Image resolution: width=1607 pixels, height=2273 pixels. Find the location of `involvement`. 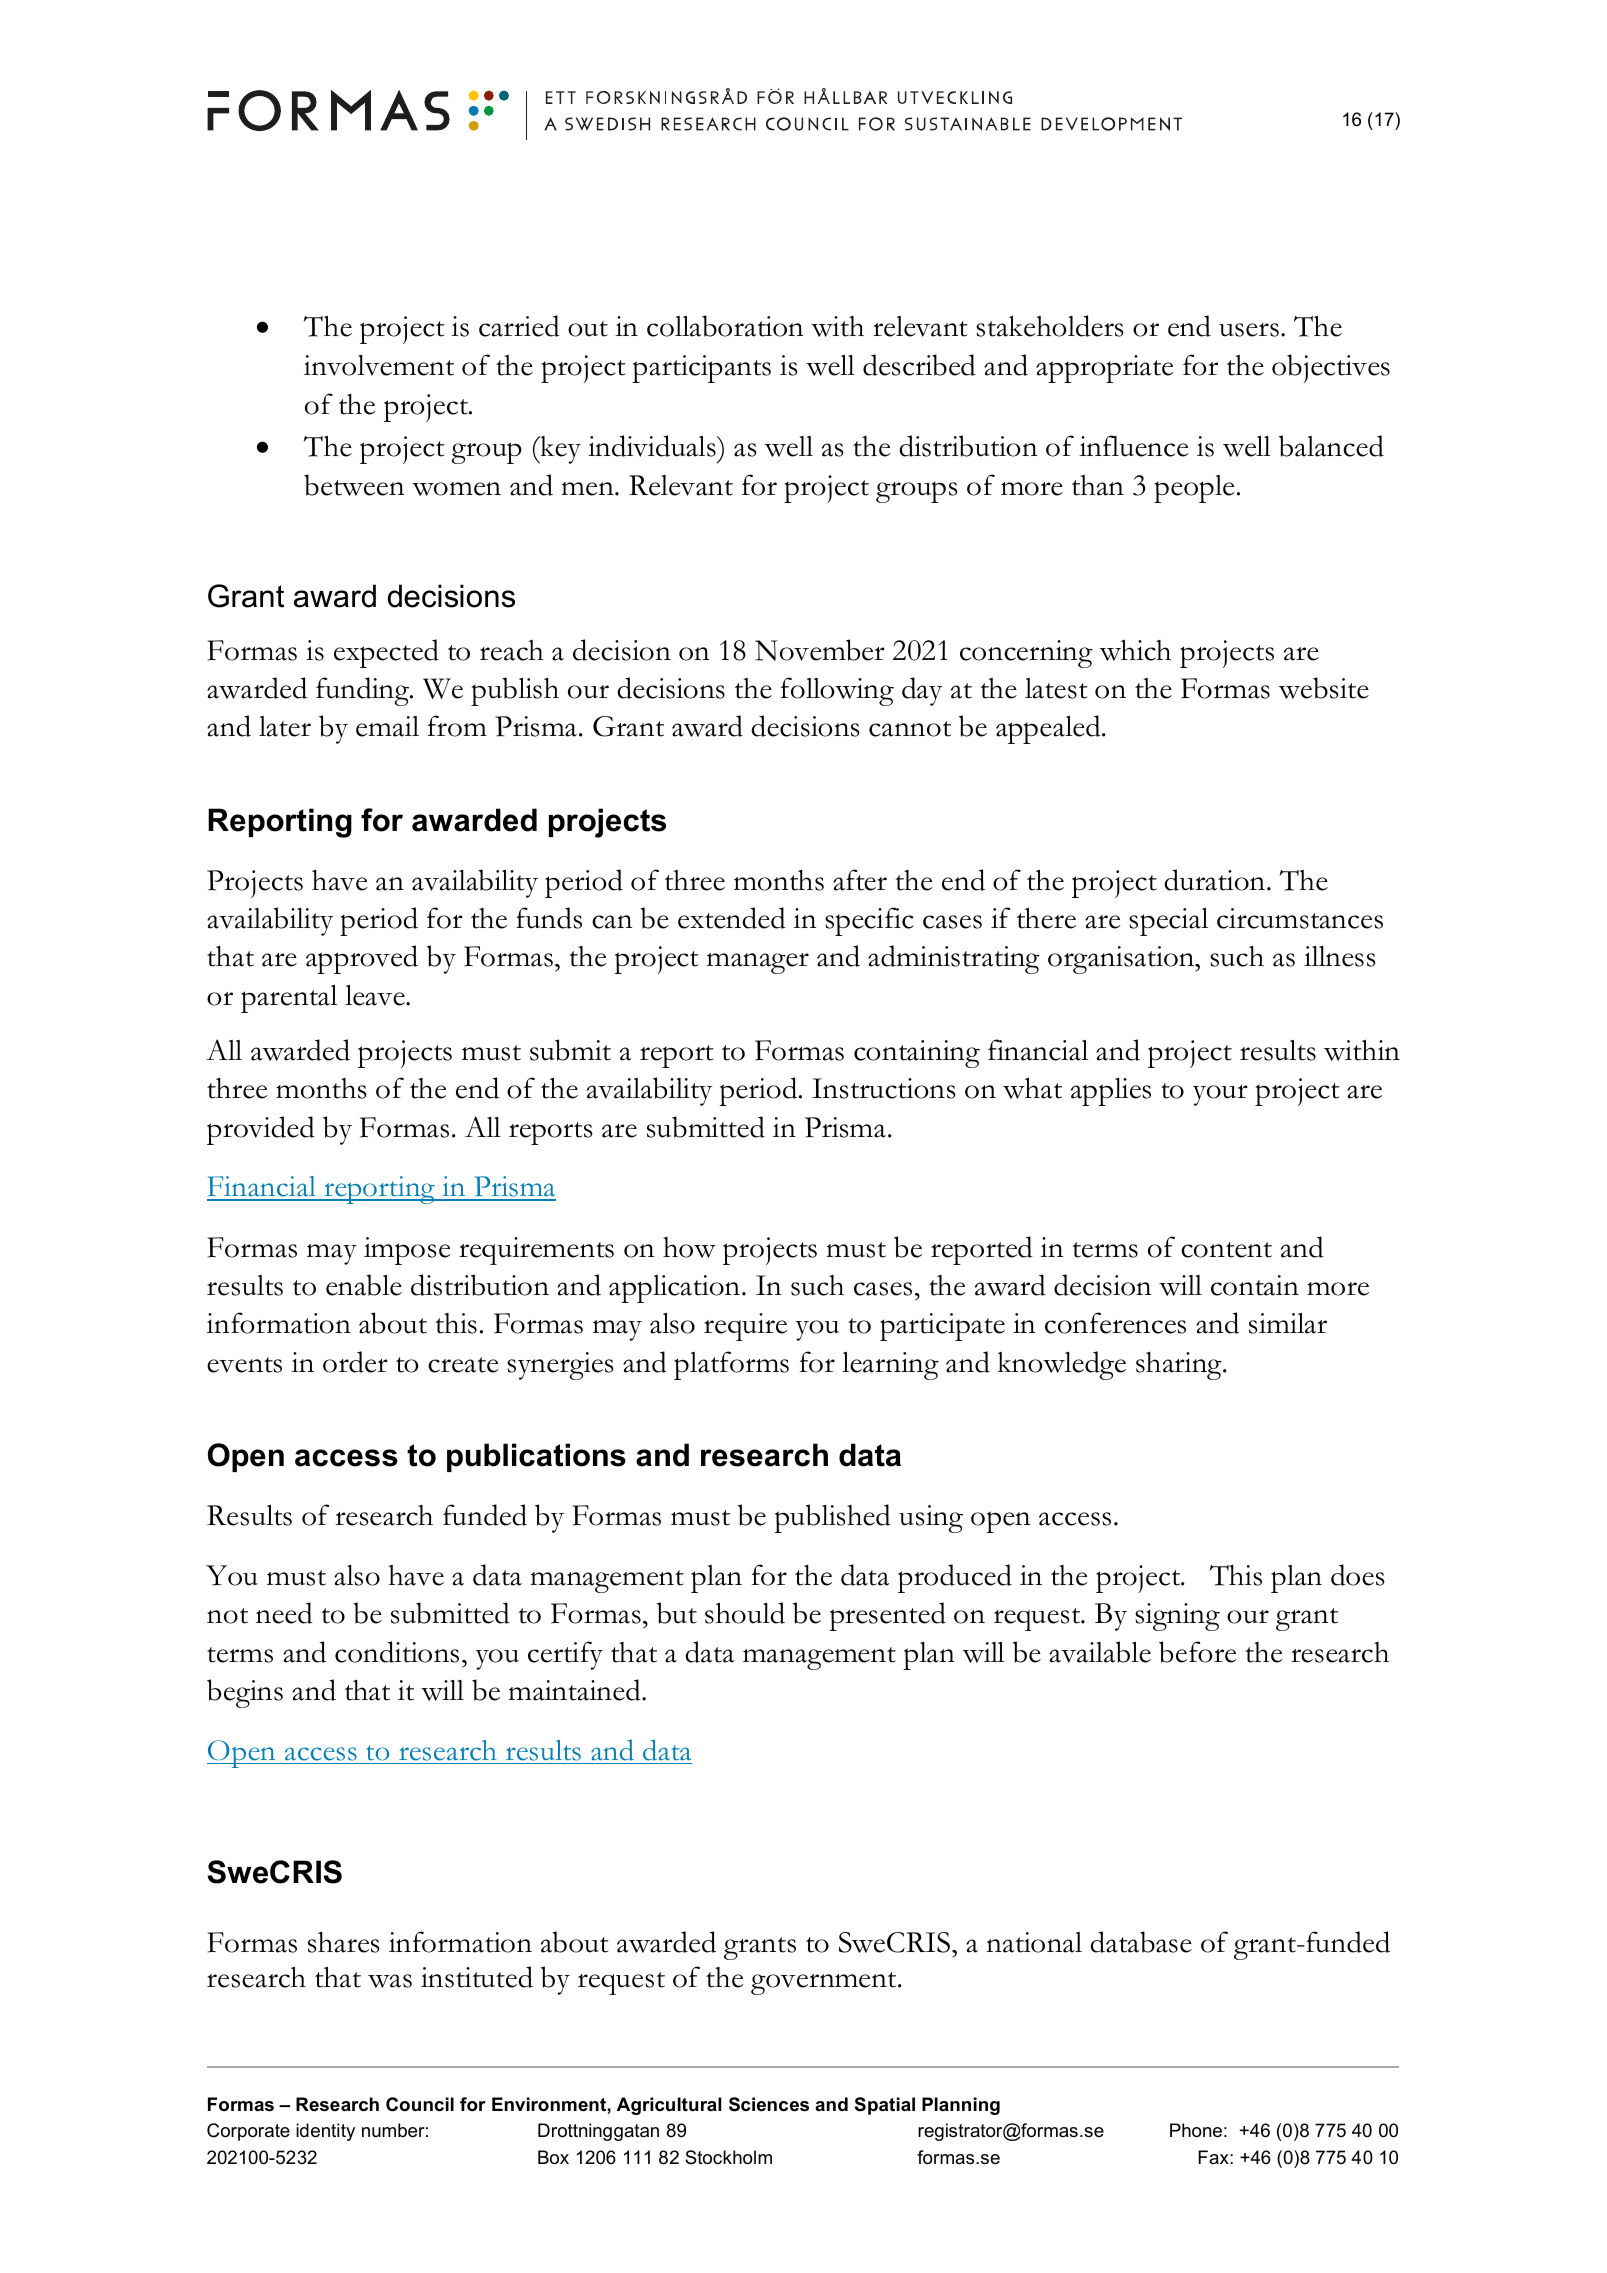

involvement is located at coordinates (379, 365).
